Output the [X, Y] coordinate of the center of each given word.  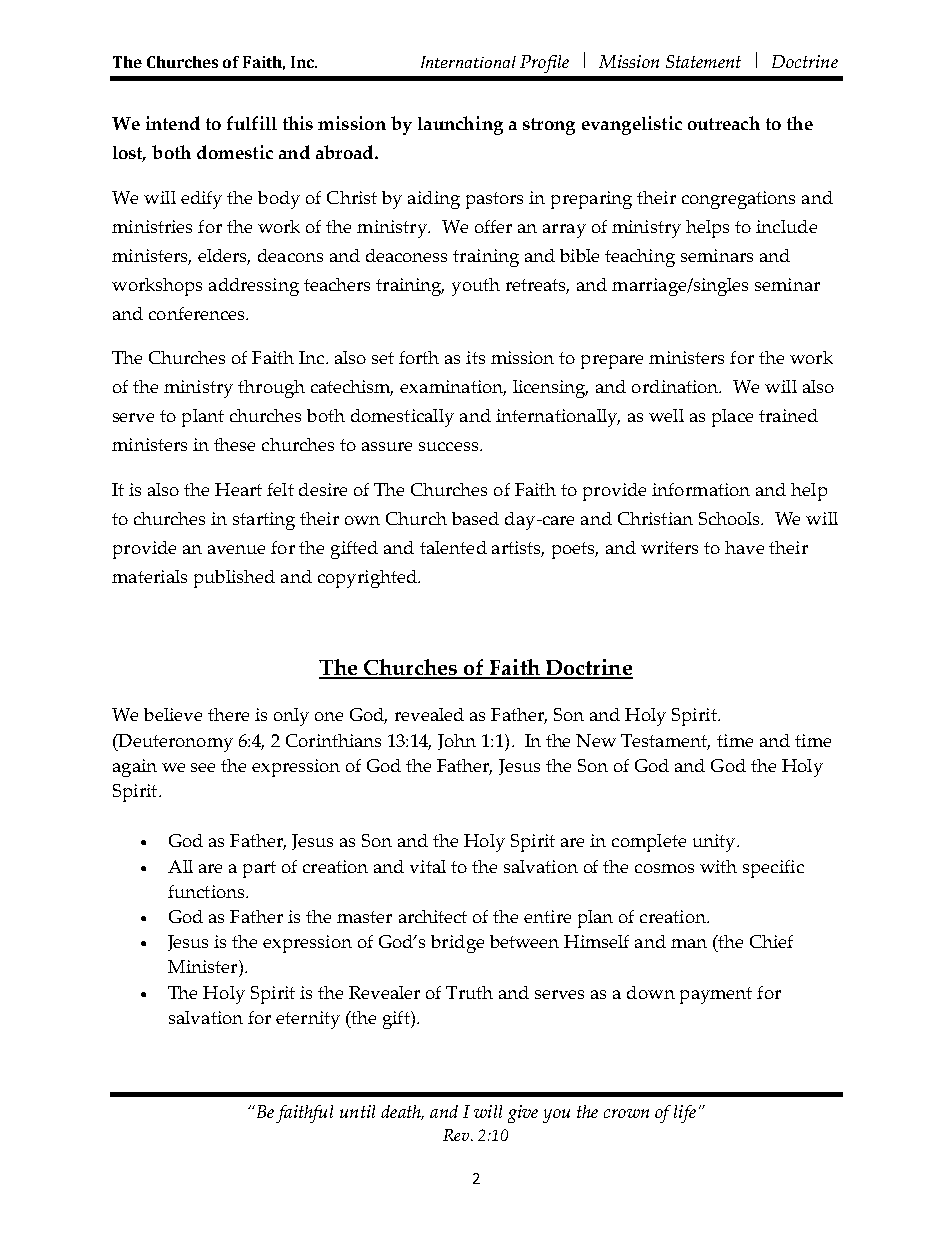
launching [460, 125]
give [523, 1114]
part [259, 869]
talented [453, 547]
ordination [676, 386]
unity [715, 843]
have [744, 547]
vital [428, 866]
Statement [703, 61]
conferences [198, 313]
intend [173, 123]
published [234, 579]
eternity [308, 1020]
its [475, 357]
